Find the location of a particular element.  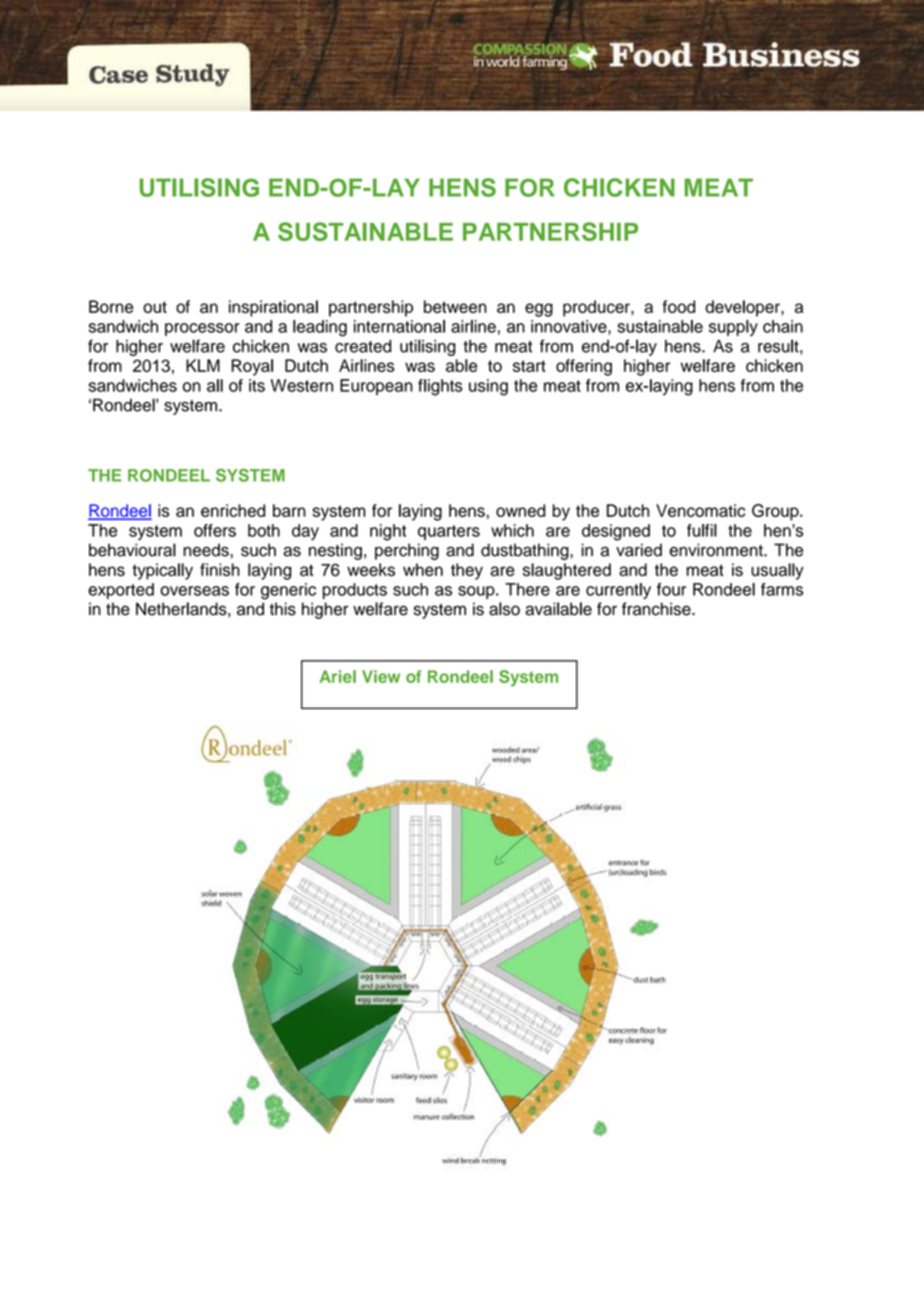

franchise is located at coordinates (657, 609).
